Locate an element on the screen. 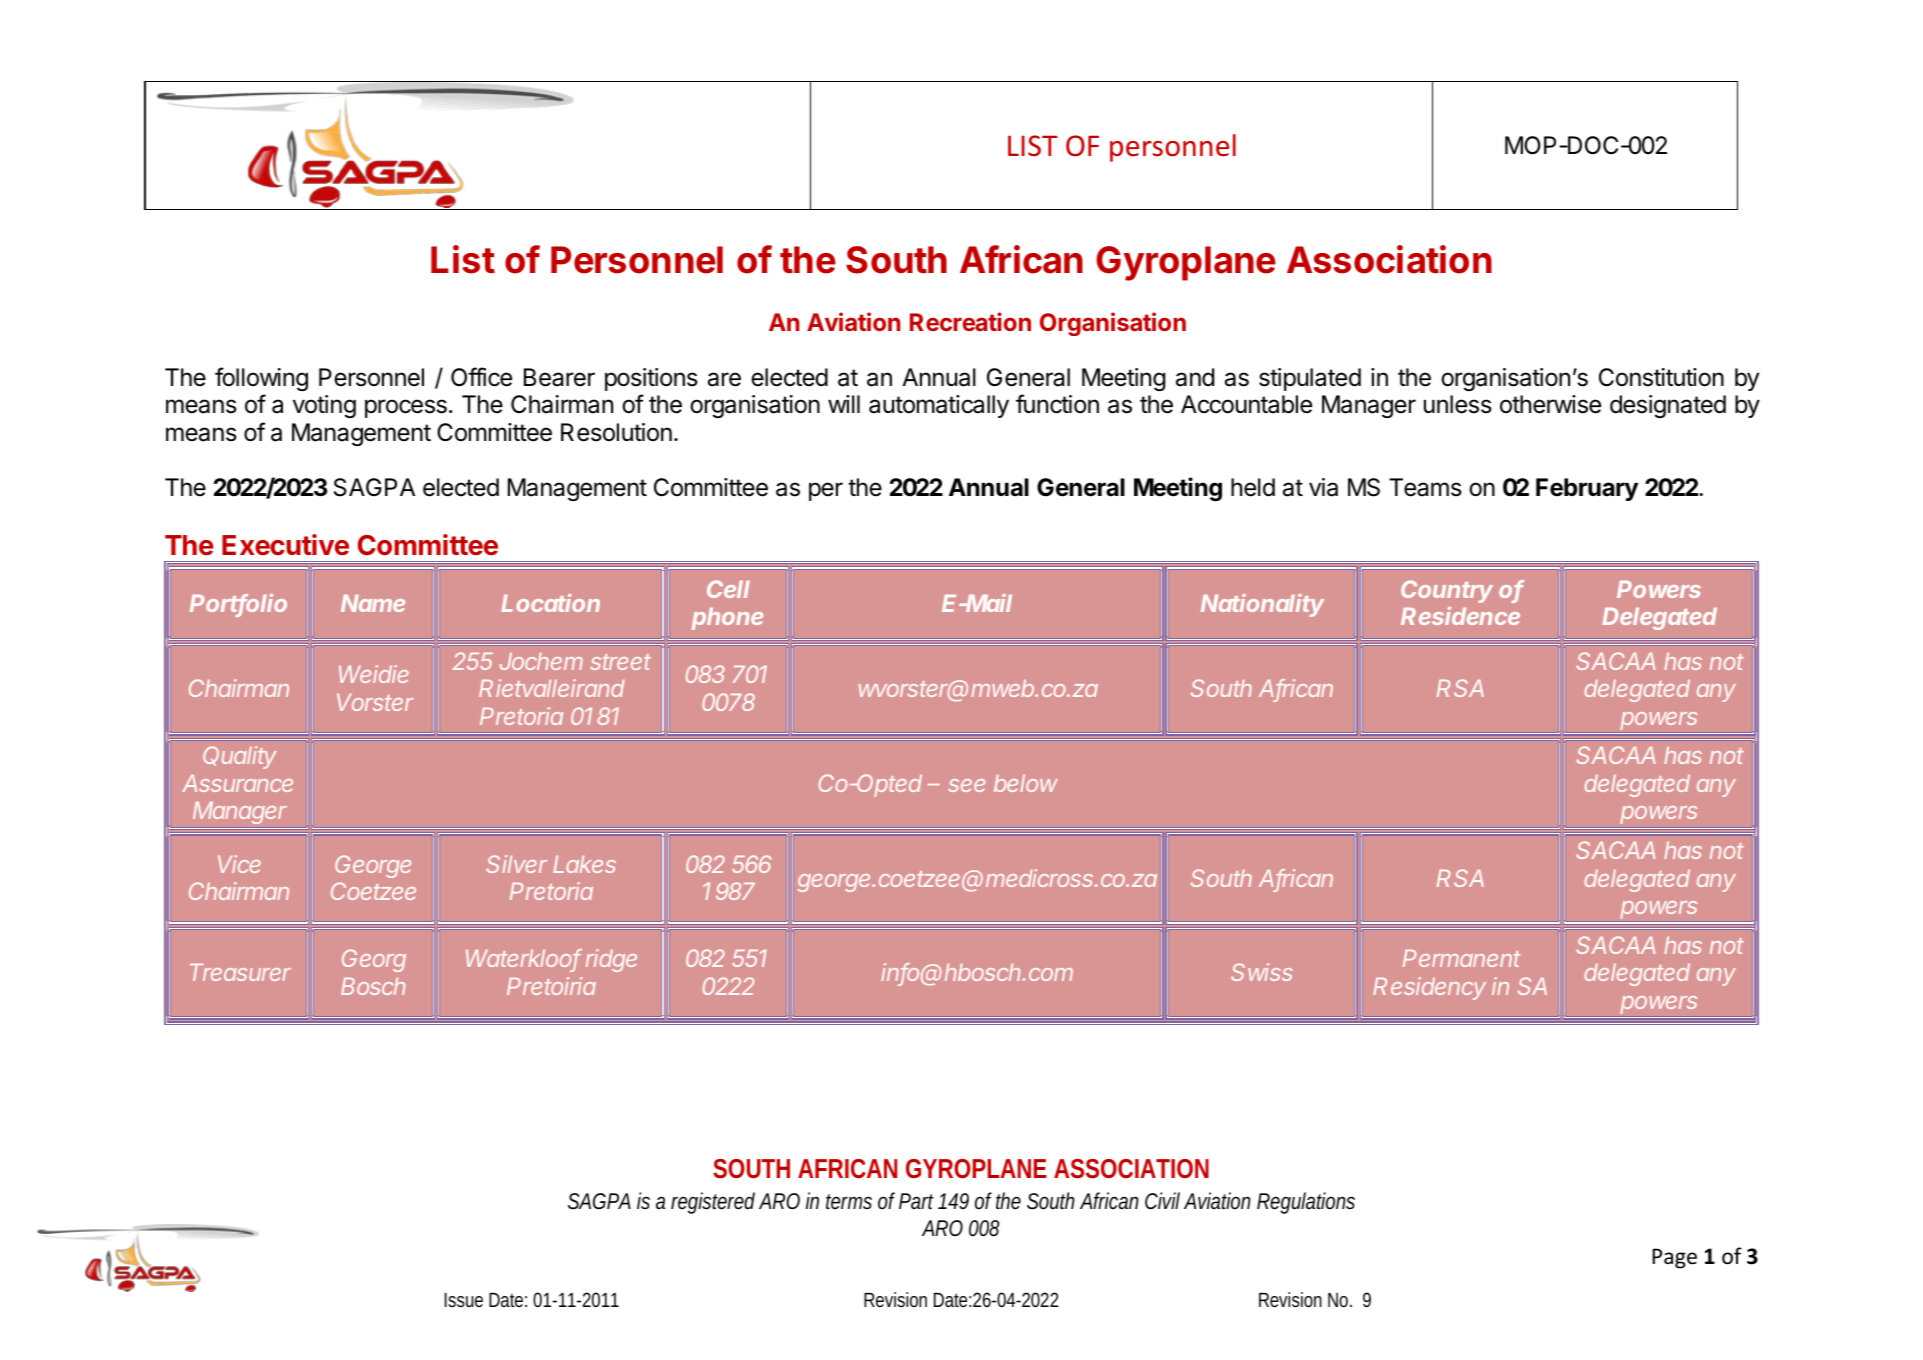 This screenshot has height=1360, width=1923. Office is located at coordinates (481, 377).
